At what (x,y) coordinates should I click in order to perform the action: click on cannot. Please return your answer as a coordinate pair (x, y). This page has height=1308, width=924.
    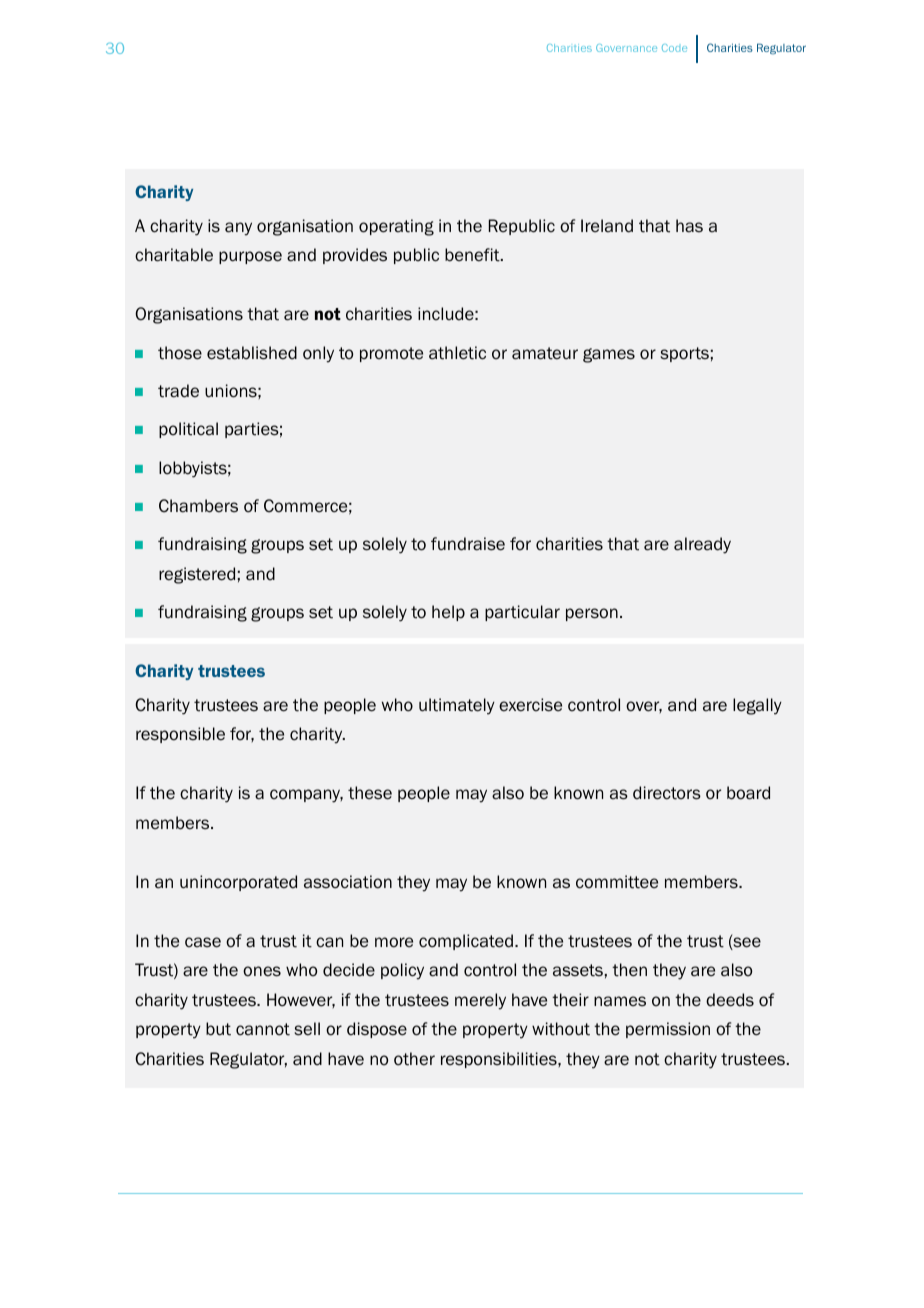
    Looking at the image, I should click on (263, 1029).
